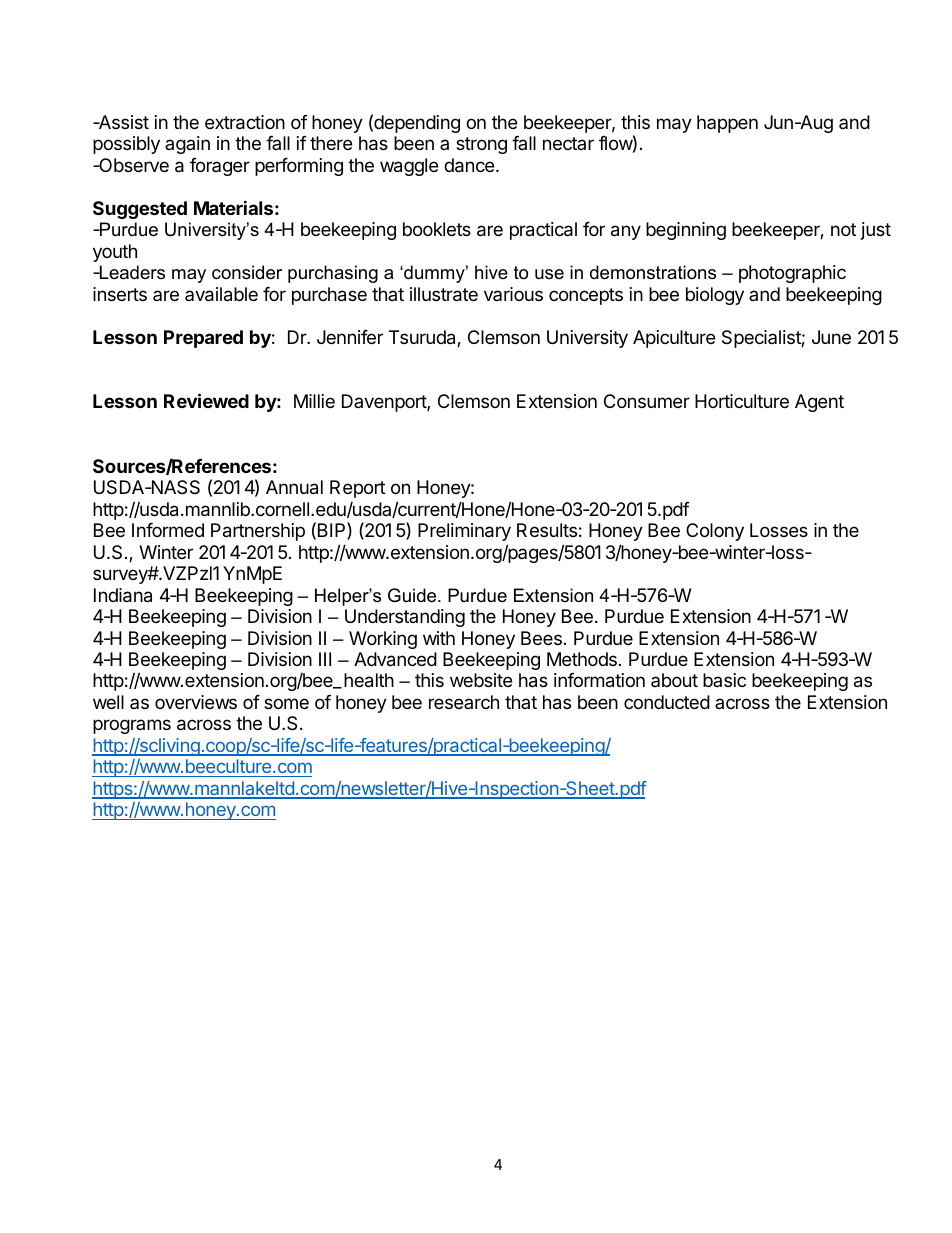 This page has height=1233, width=952. I want to click on Prepared, so click(203, 339).
